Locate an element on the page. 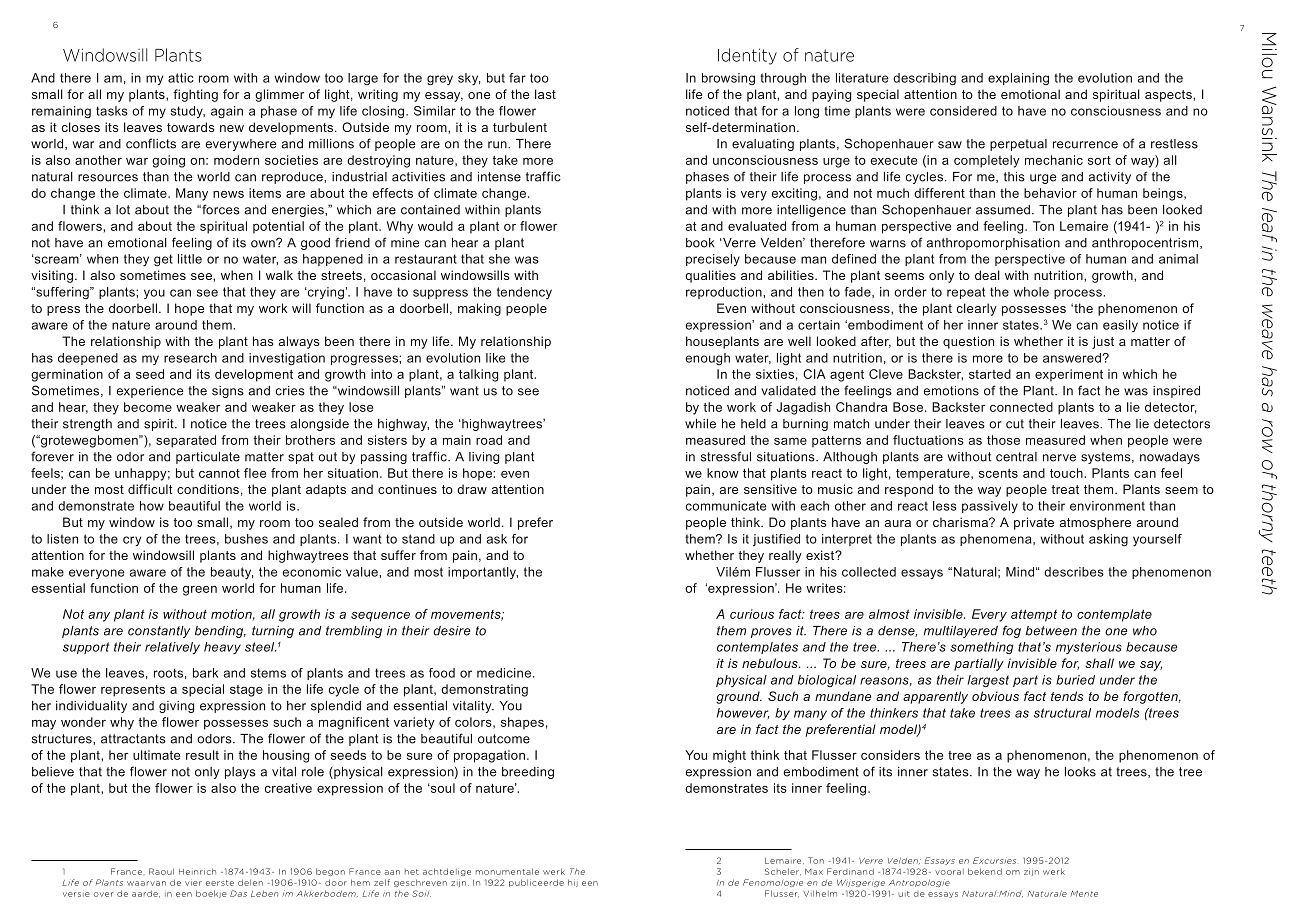 The height and width of the document is (924, 1308). Heinrich is located at coordinates (197, 871).
